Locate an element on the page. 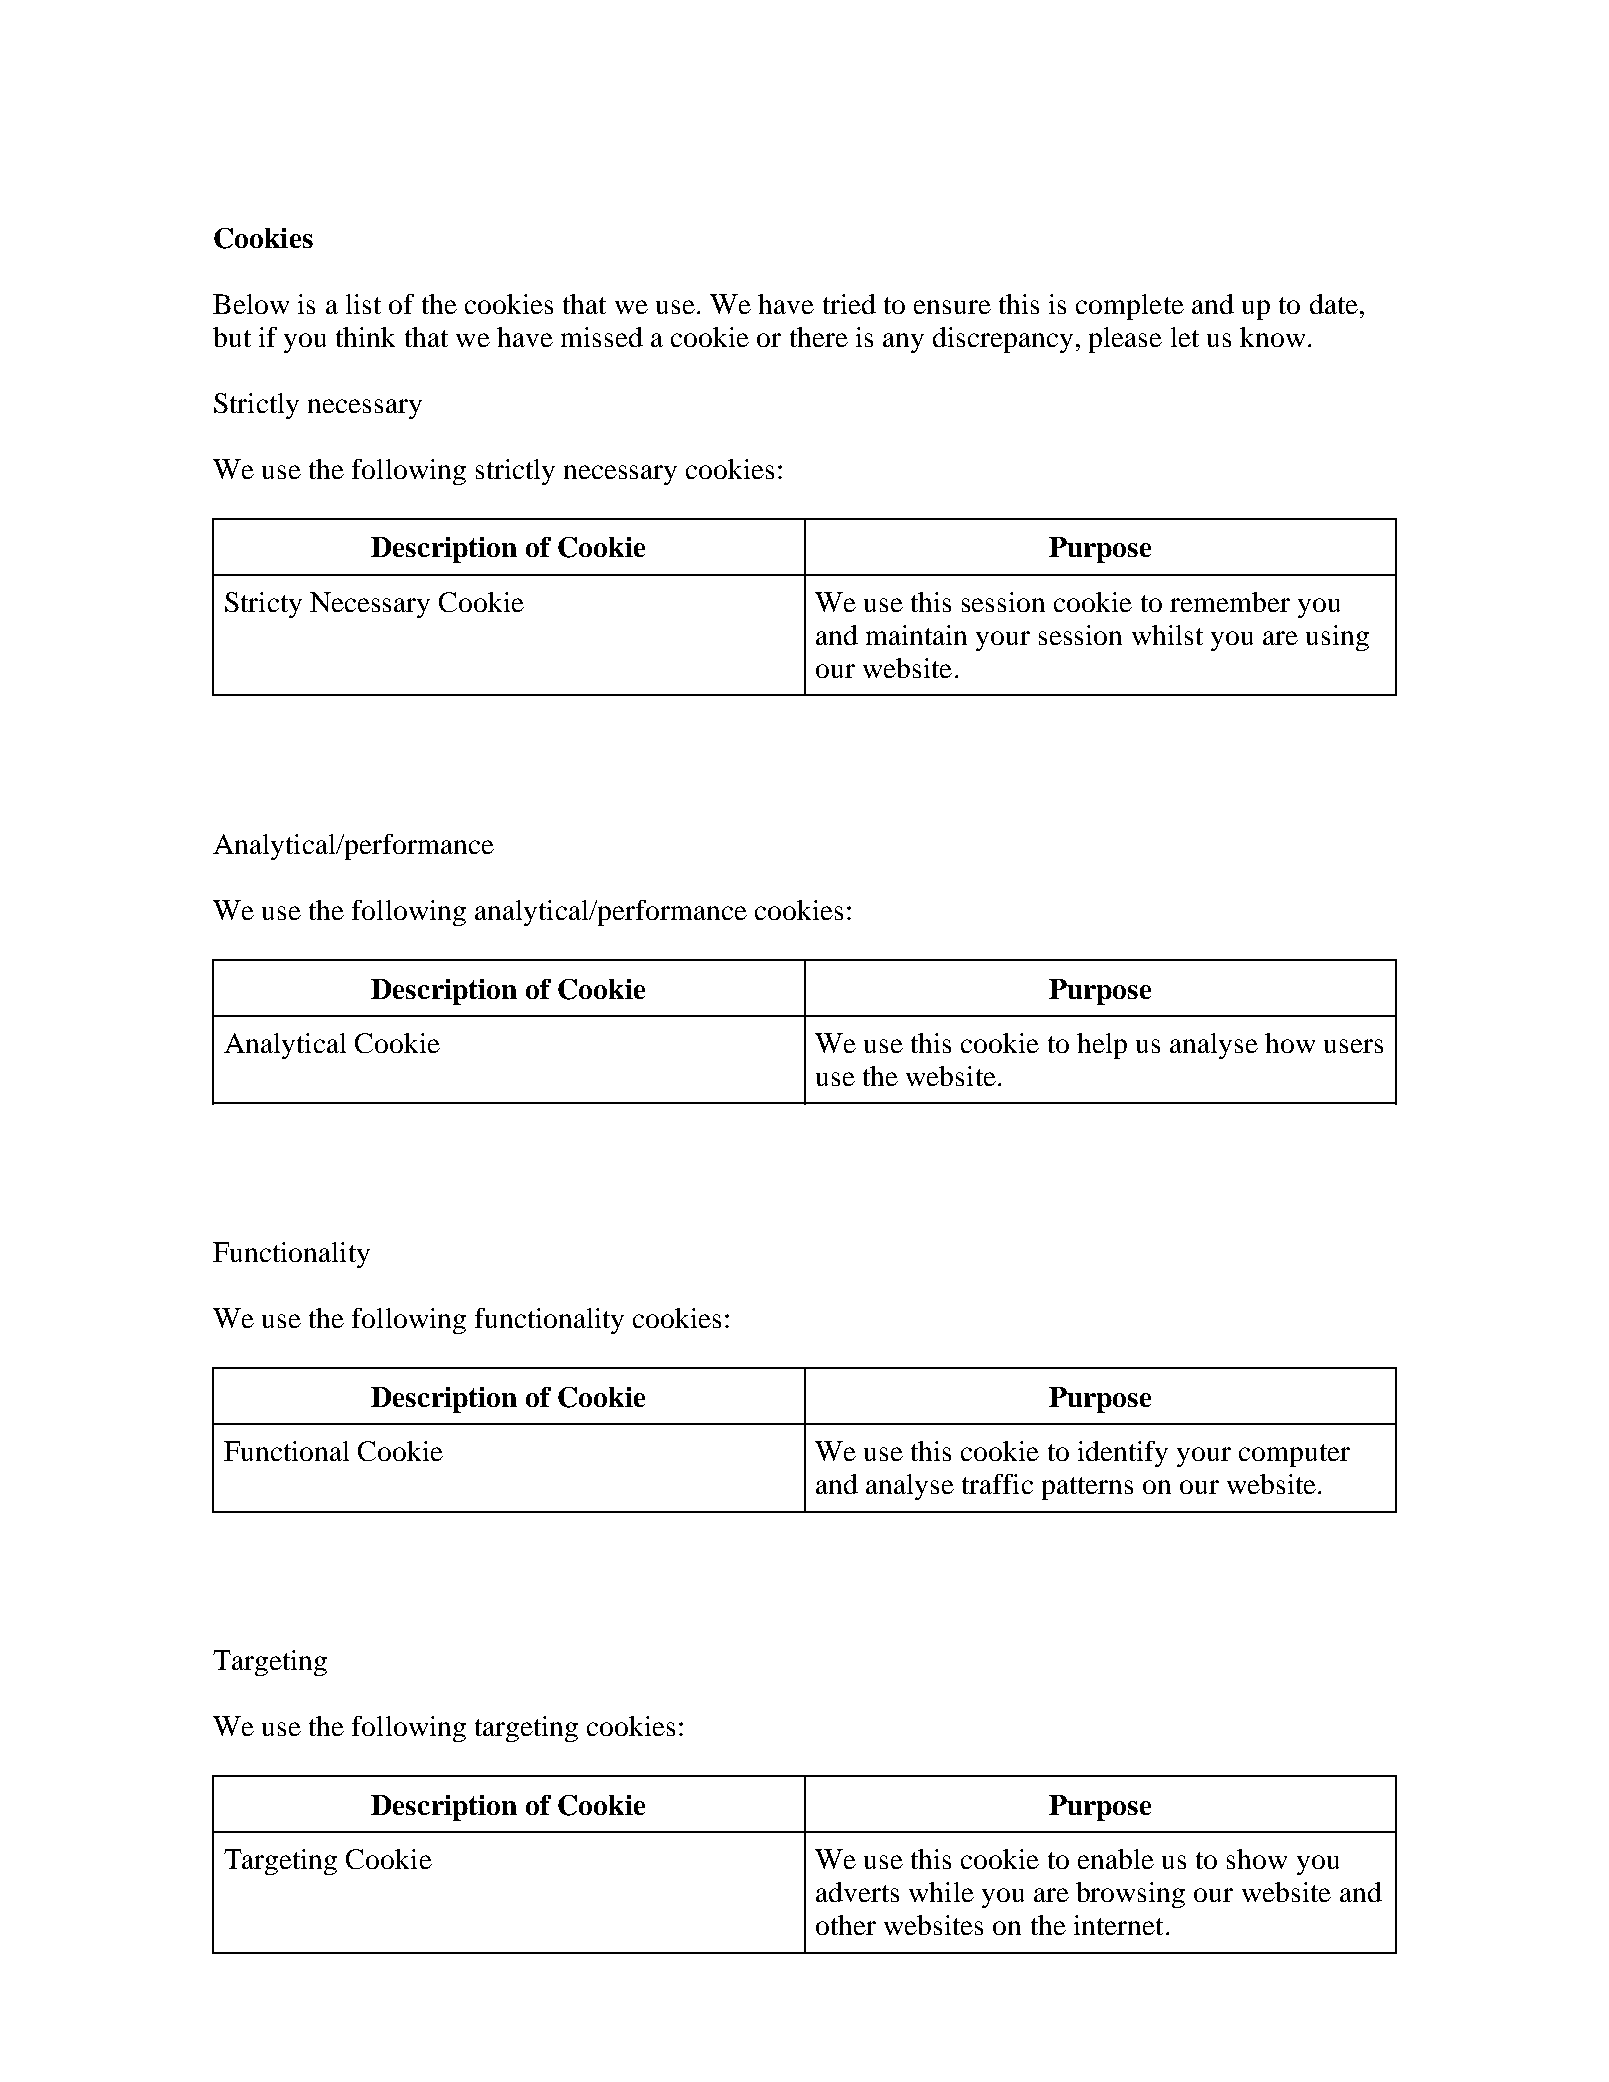 The height and width of the document is (2082, 1609). but is located at coordinates (232, 337).
